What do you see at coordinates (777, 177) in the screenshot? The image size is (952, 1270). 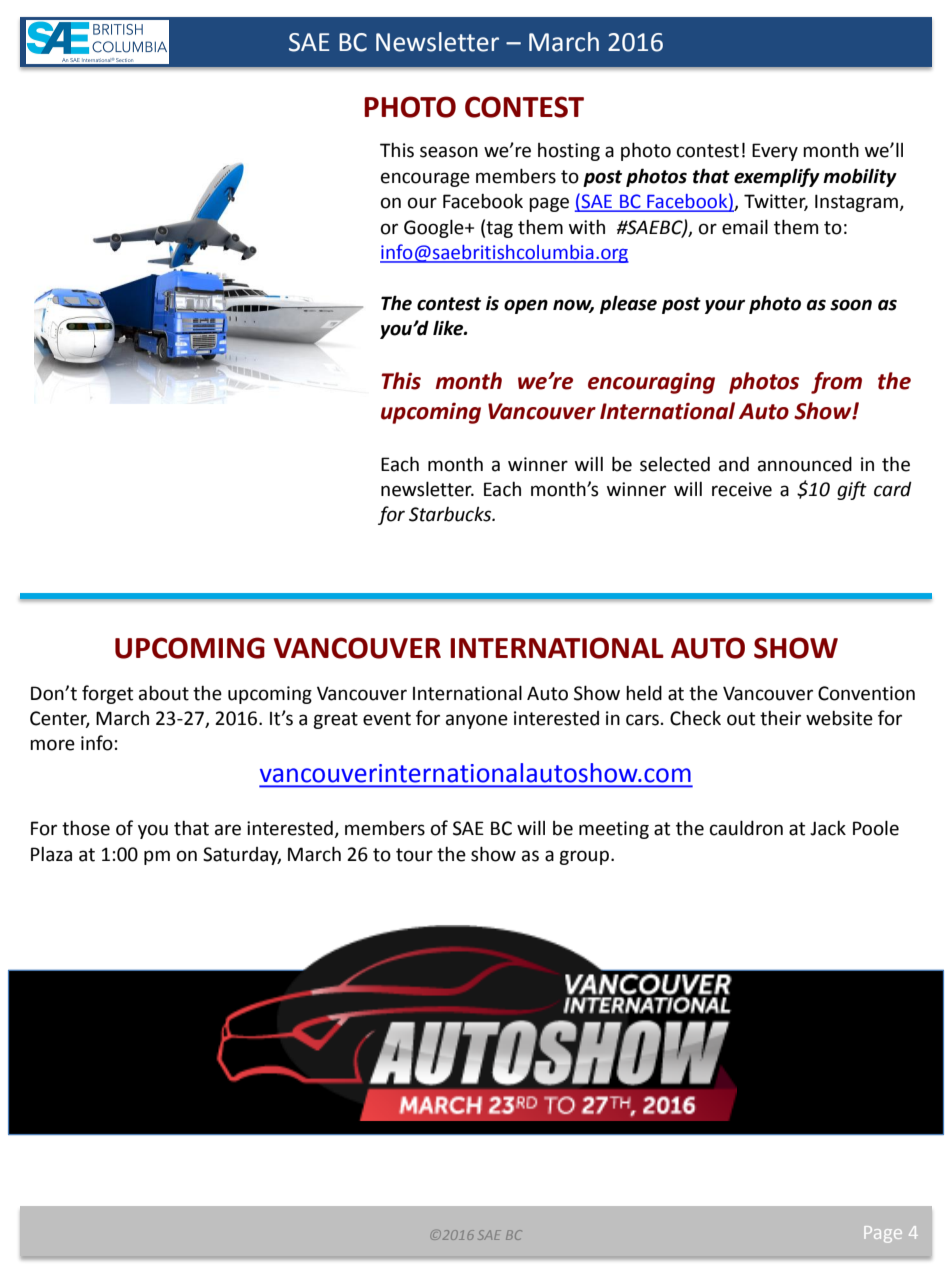 I see `exemplify` at bounding box center [777, 177].
